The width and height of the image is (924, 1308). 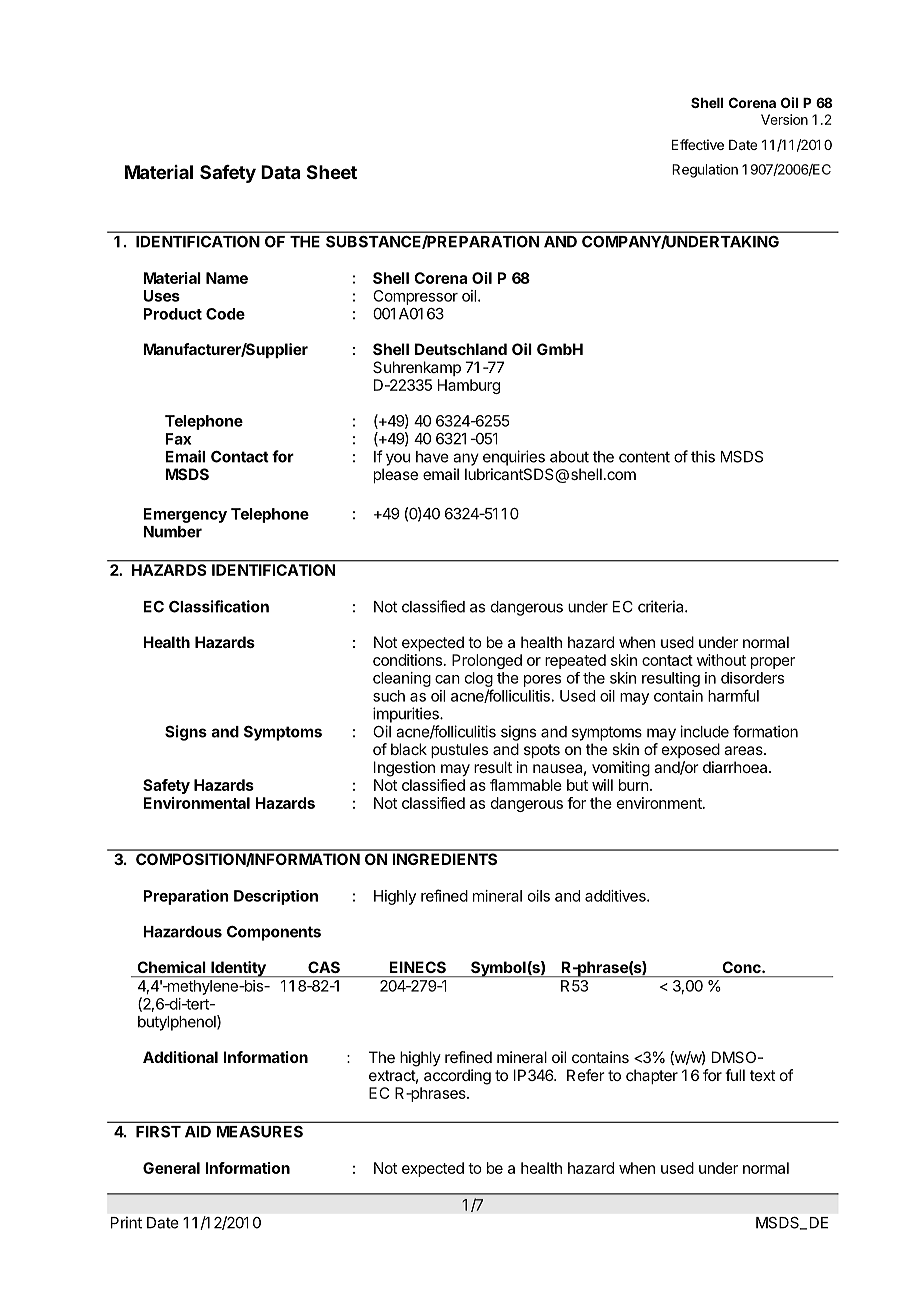 What do you see at coordinates (276, 897) in the image?
I see `Description` at bounding box center [276, 897].
